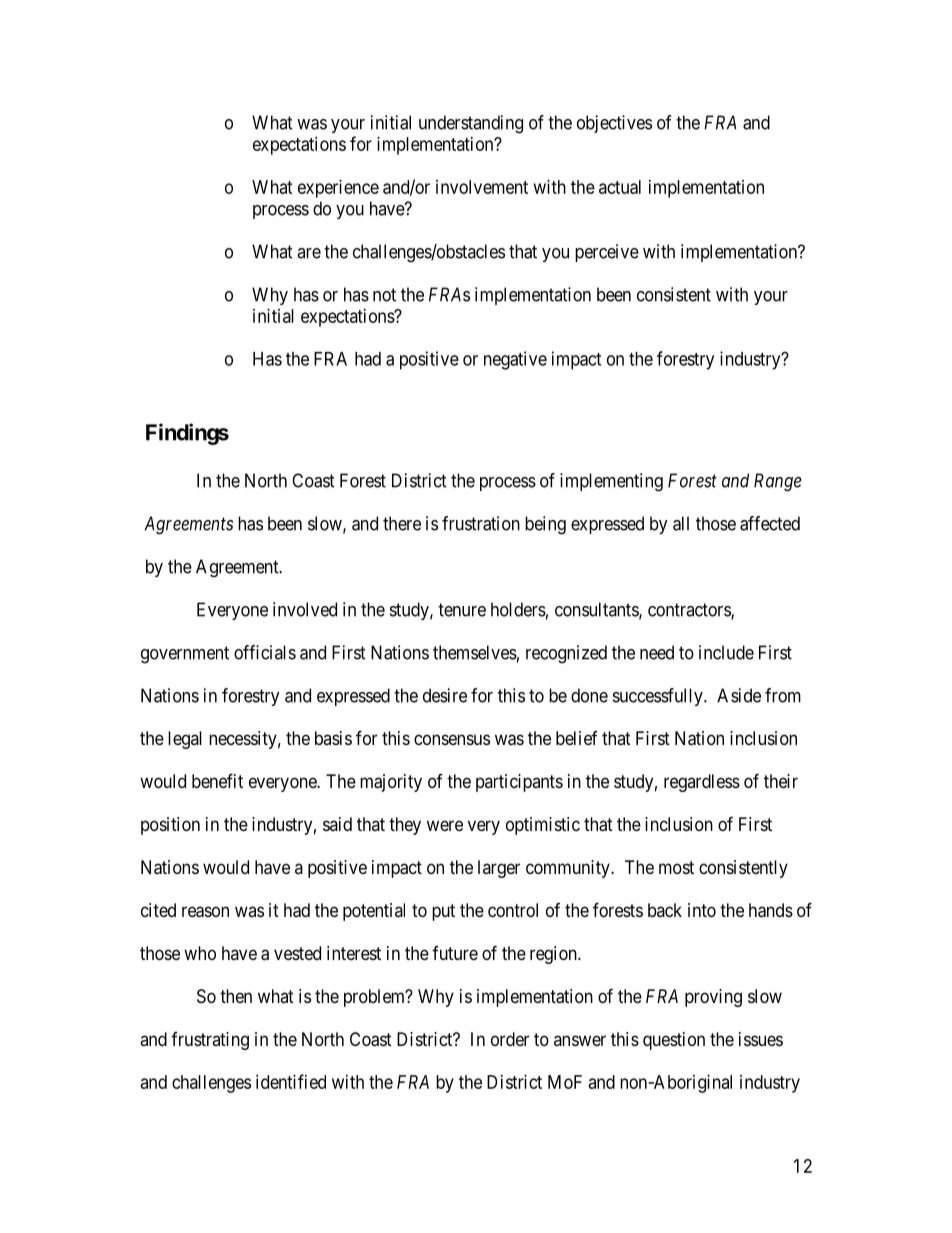  Describe the element at coordinates (305, 609) in the image. I see `involved` at that location.
